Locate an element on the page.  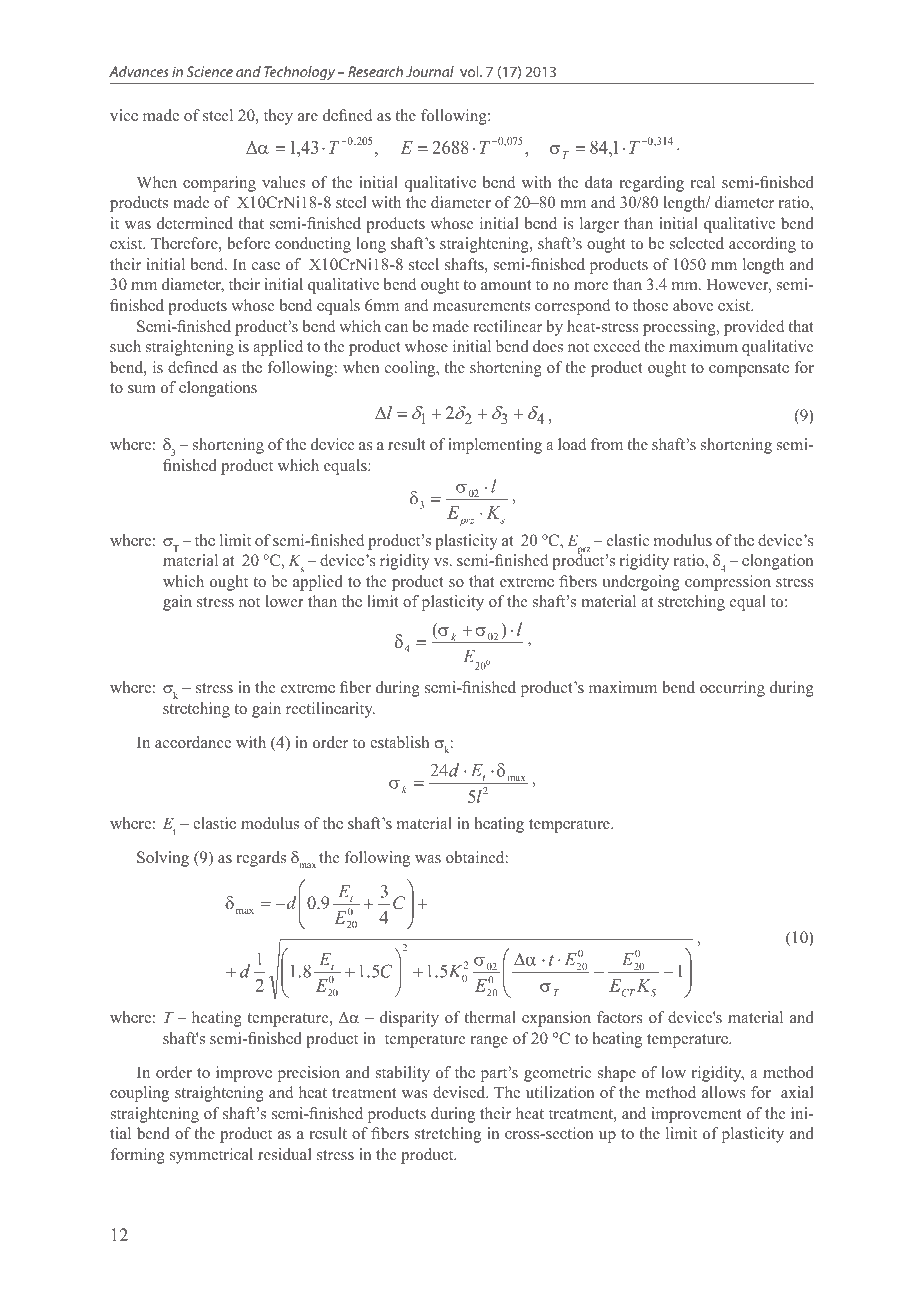
real is located at coordinates (703, 182).
